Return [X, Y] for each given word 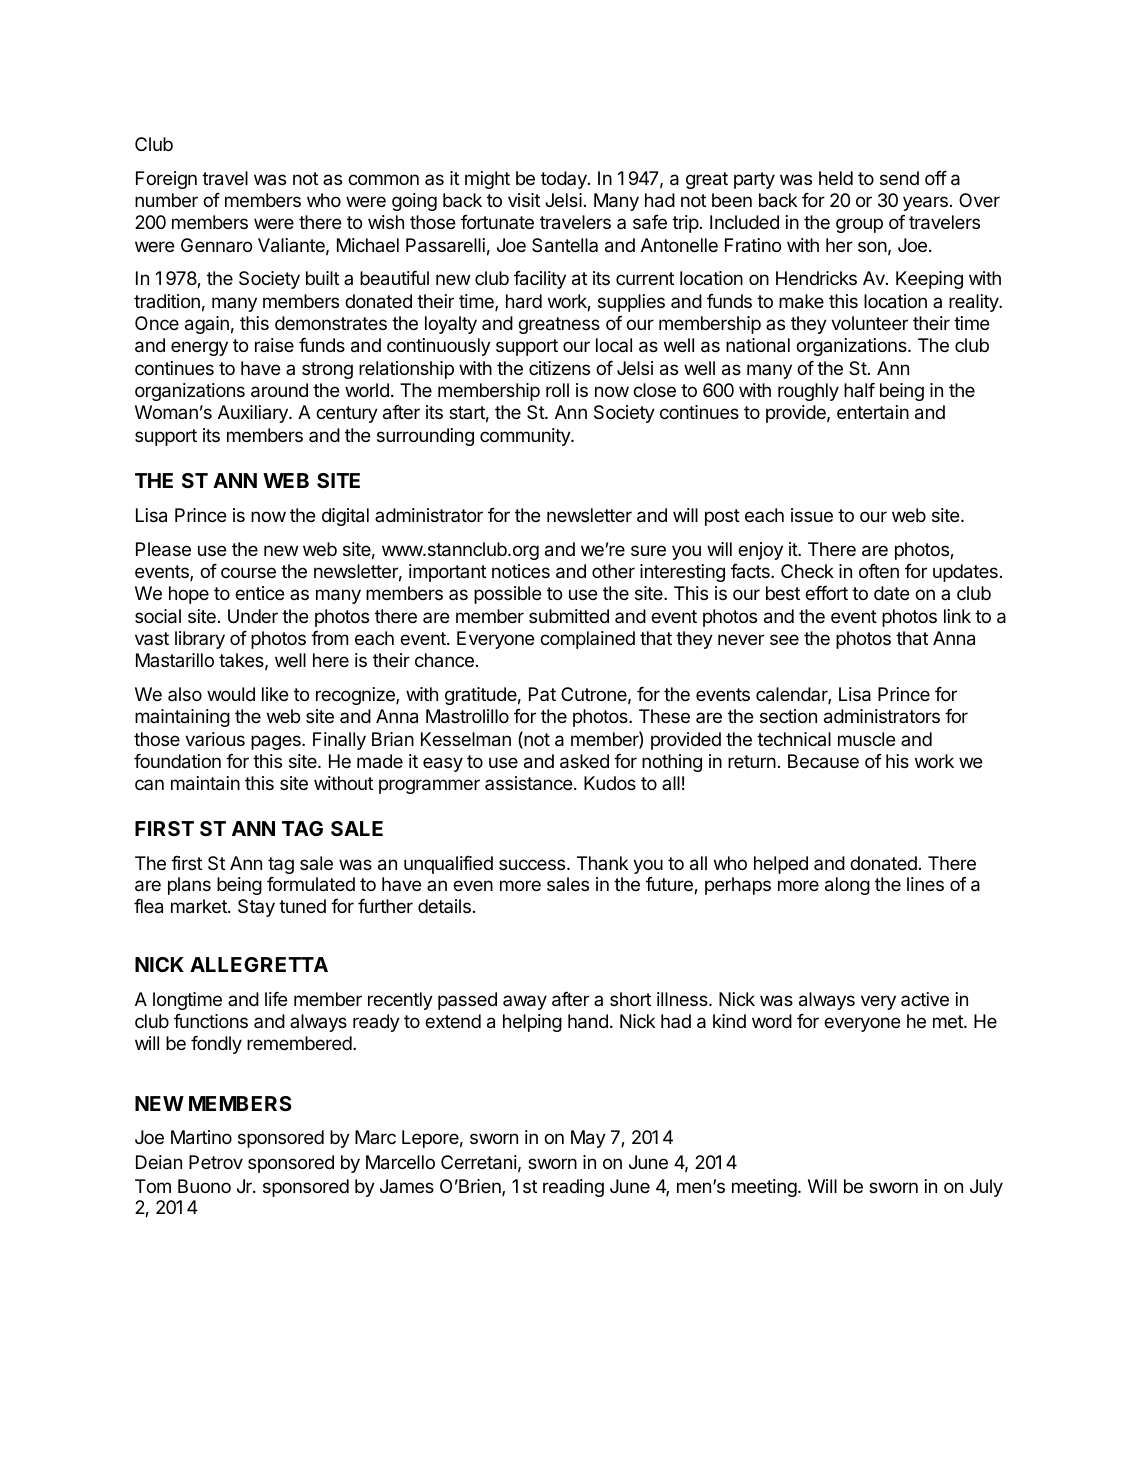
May [588, 1139]
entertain [873, 412]
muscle [867, 739]
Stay [256, 908]
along [847, 886]
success [533, 864]
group [859, 225]
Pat [542, 694]
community [526, 437]
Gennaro [216, 245]
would [231, 694]
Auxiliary [254, 414]
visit [524, 200]
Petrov [216, 1162]
